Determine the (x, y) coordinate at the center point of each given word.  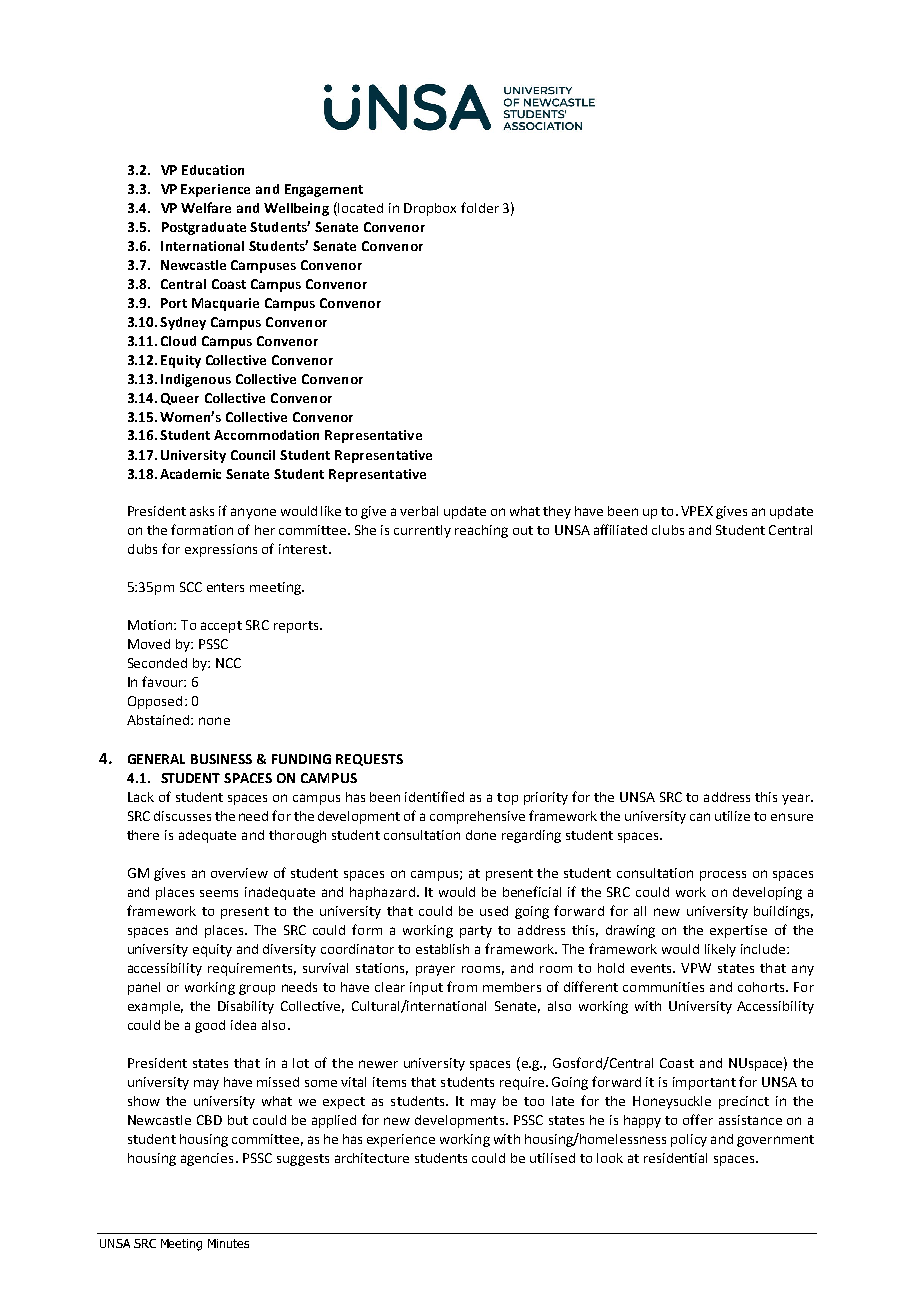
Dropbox (430, 209)
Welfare (206, 207)
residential (675, 1158)
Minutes (228, 1243)
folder (480, 207)
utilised (552, 1158)
